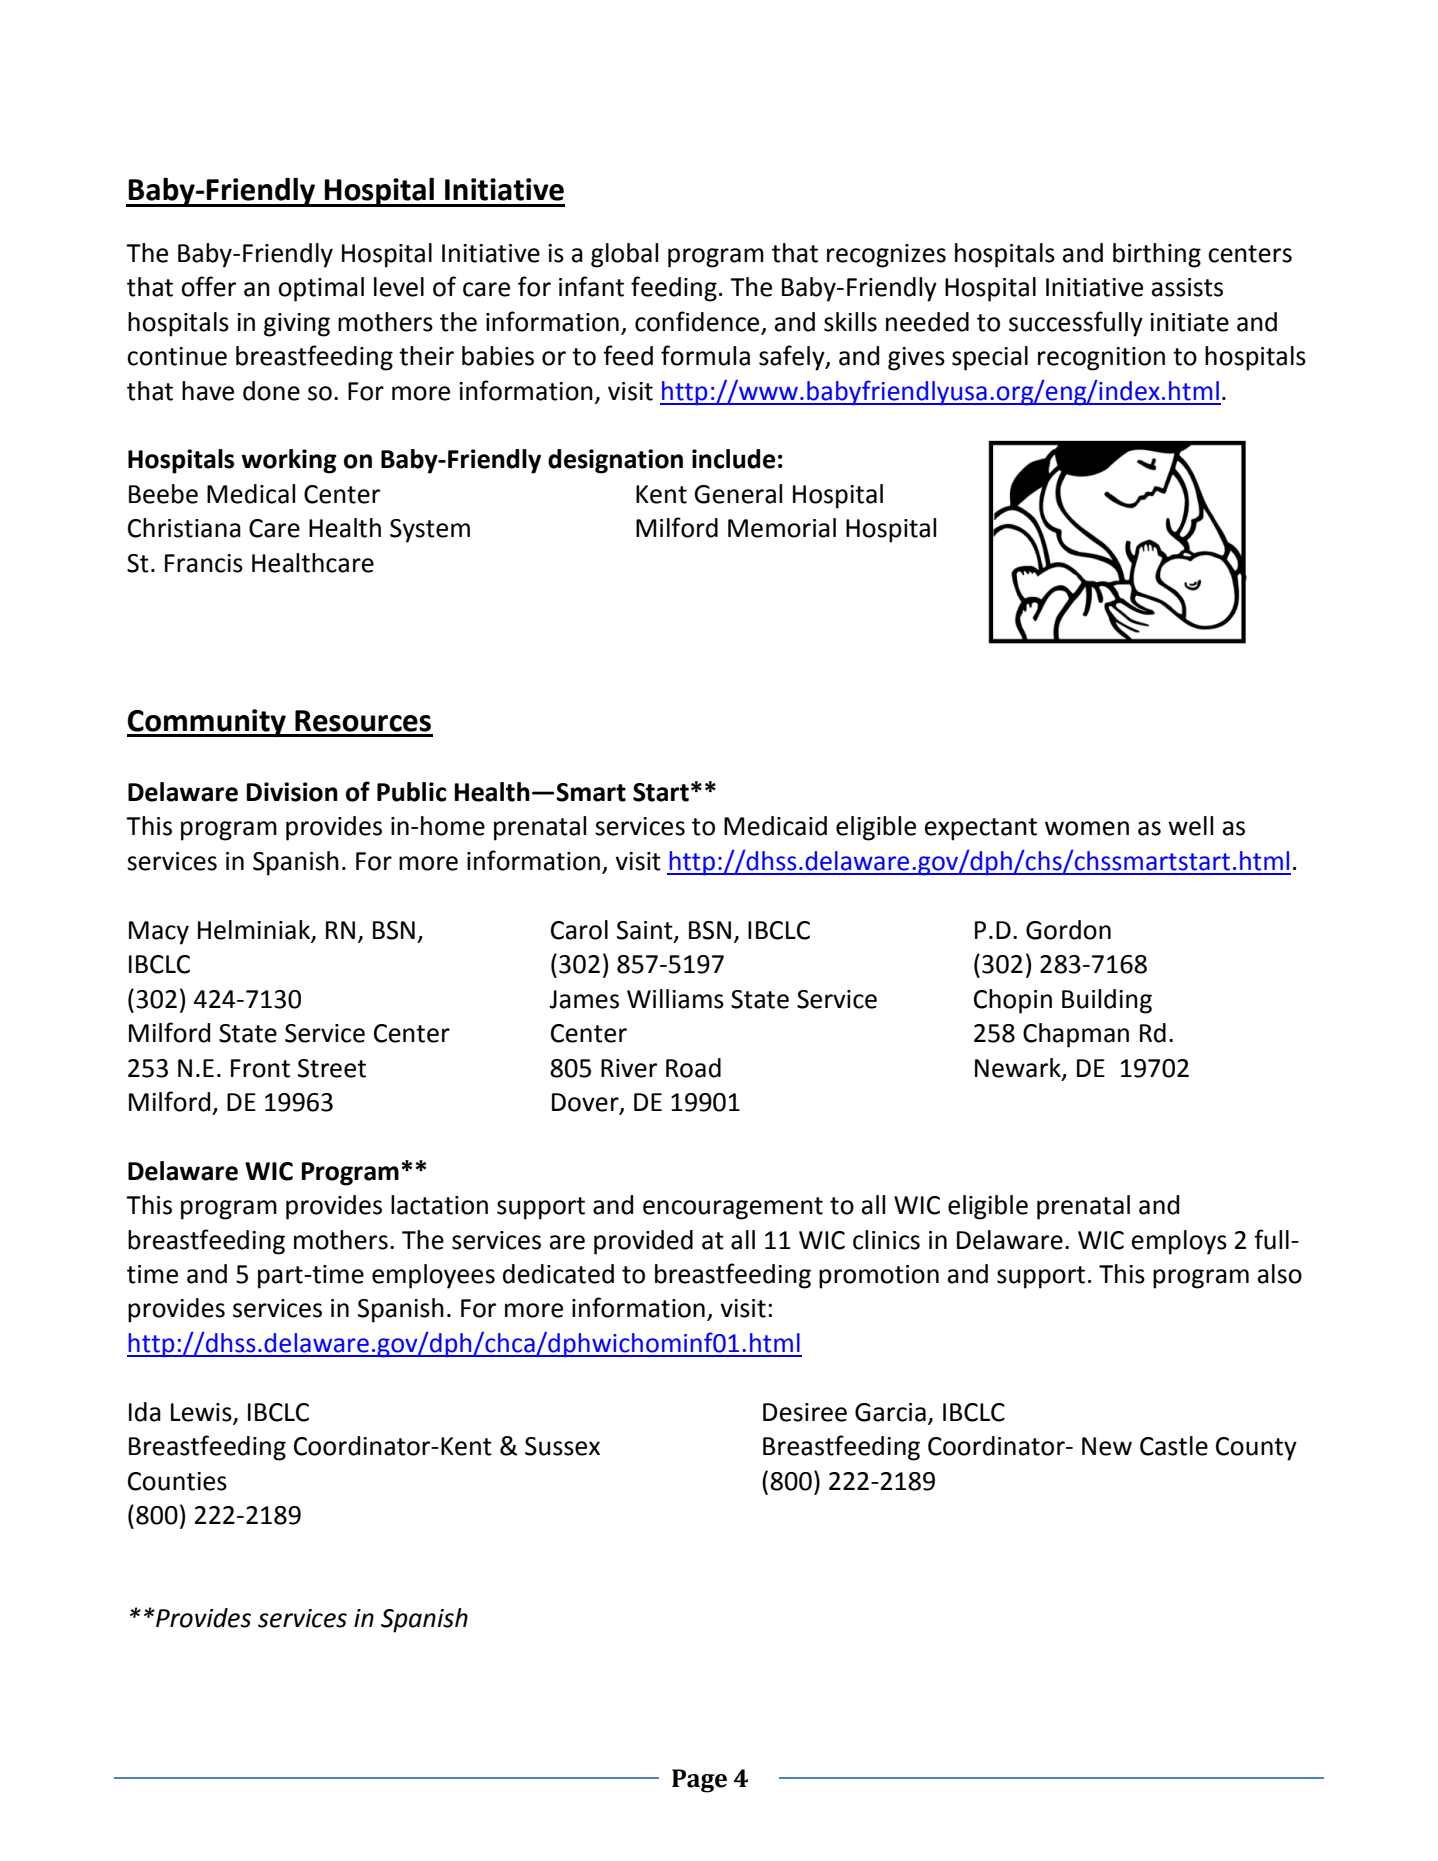 The height and width of the page is (1861, 1438). What do you see at coordinates (1107, 1001) in the page?
I see `Building` at bounding box center [1107, 1001].
